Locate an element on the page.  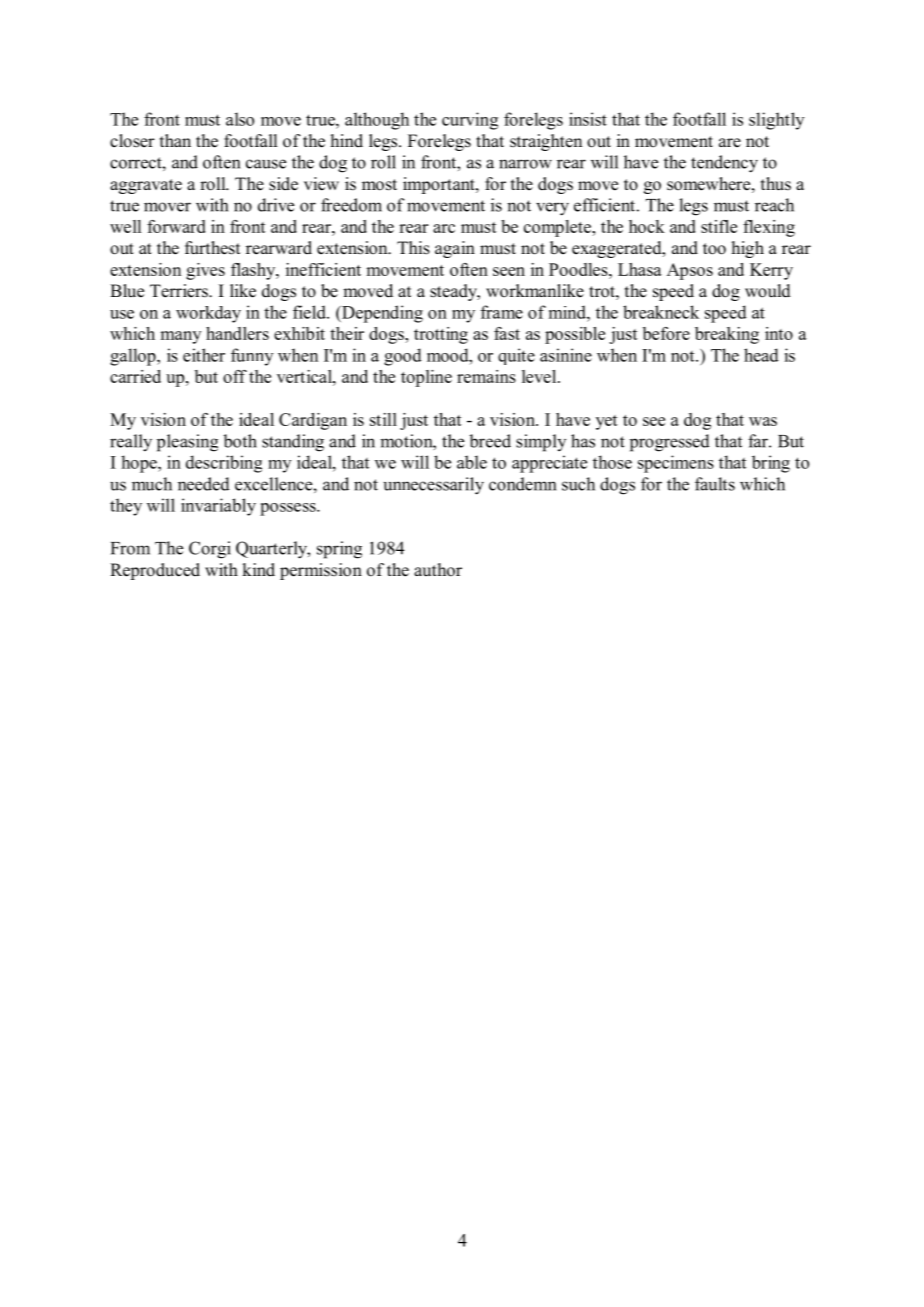
Corgi is located at coordinates (210, 550).
